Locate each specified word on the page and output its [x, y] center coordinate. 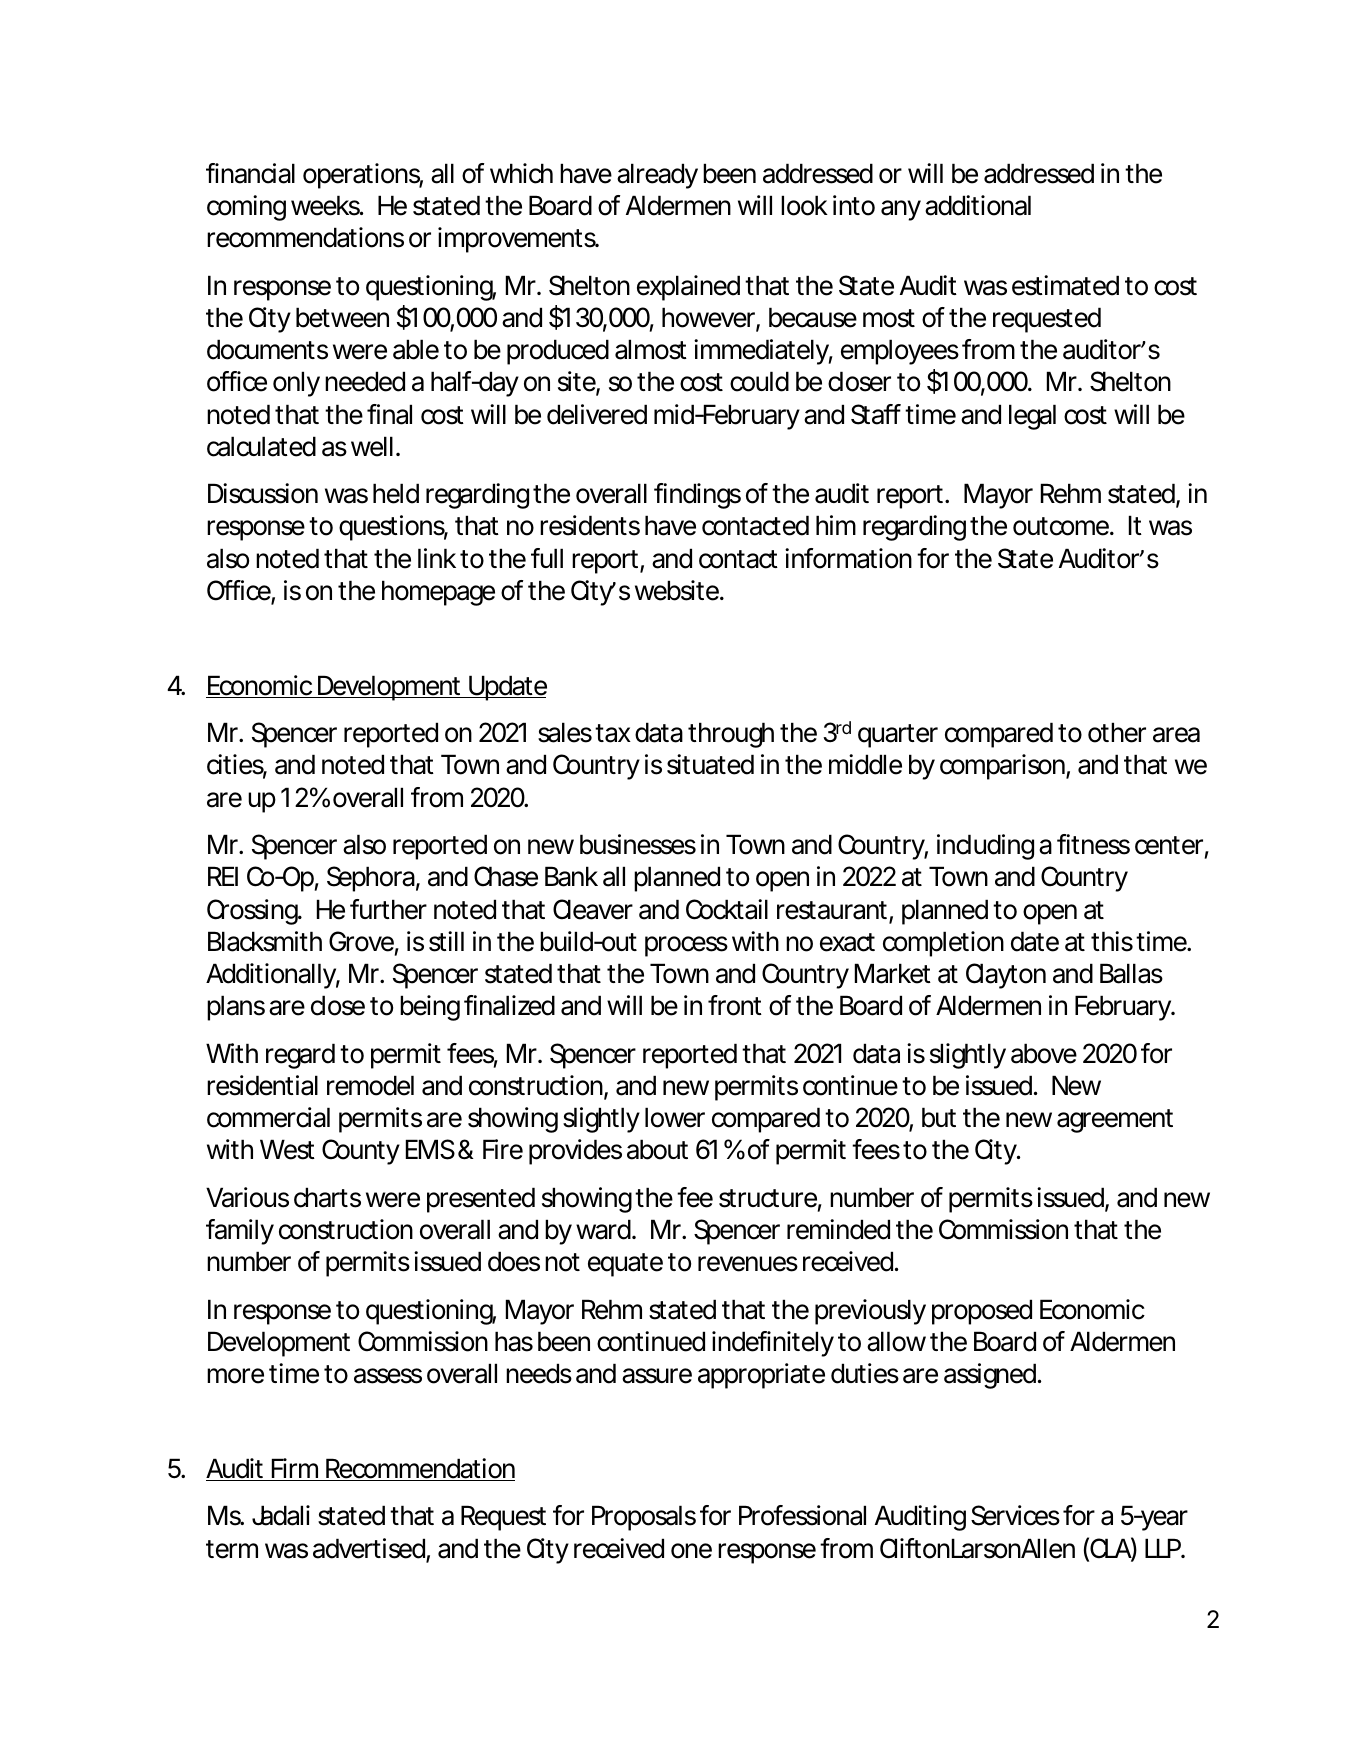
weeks [327, 205]
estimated [1065, 285]
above [1044, 1053]
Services [1015, 1515]
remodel [370, 1085]
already [657, 176]
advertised [370, 1549]
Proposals [644, 1518]
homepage [438, 593]
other [1117, 732]
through [731, 735]
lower [675, 1117]
